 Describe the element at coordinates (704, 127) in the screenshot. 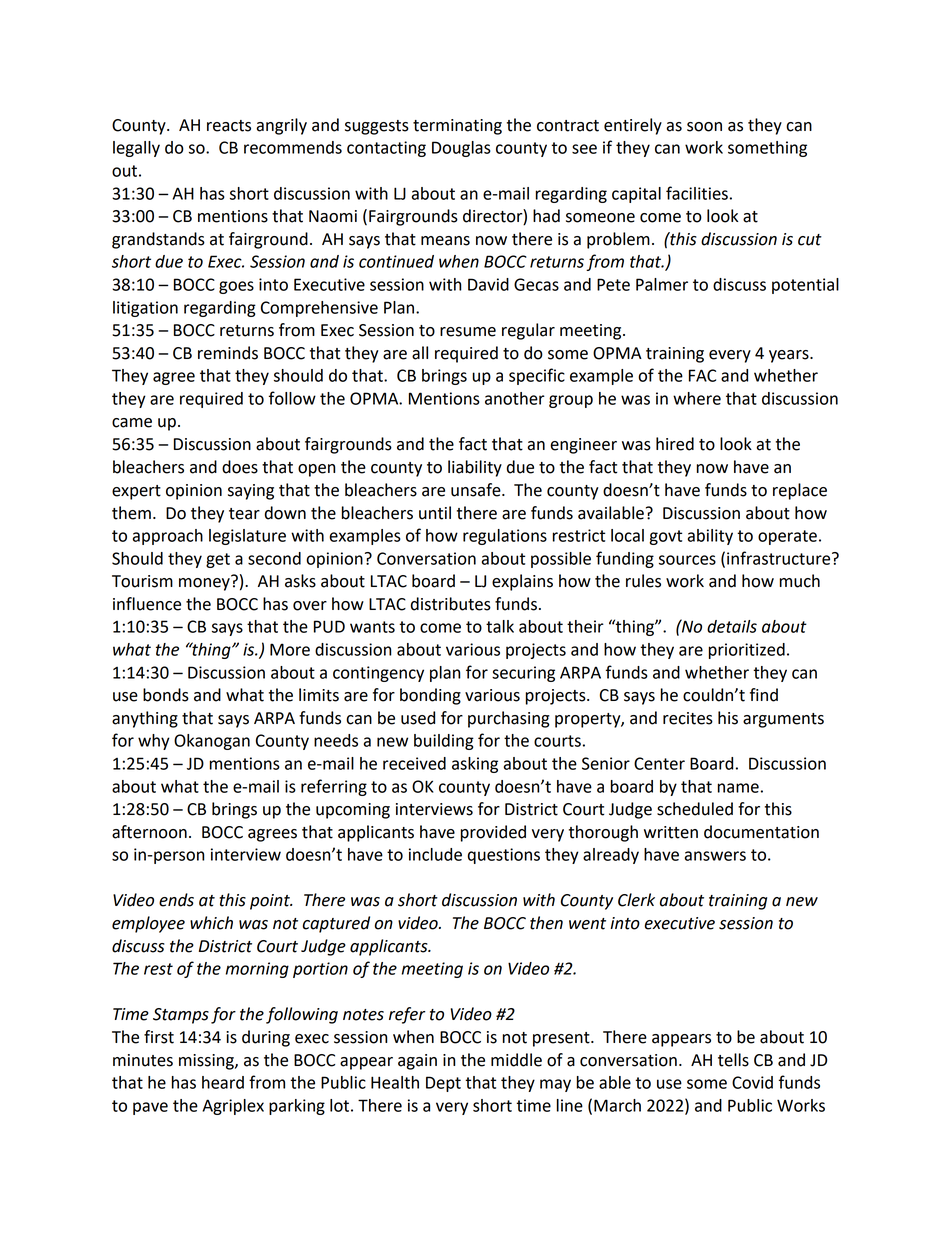

I see `soon` at that location.
